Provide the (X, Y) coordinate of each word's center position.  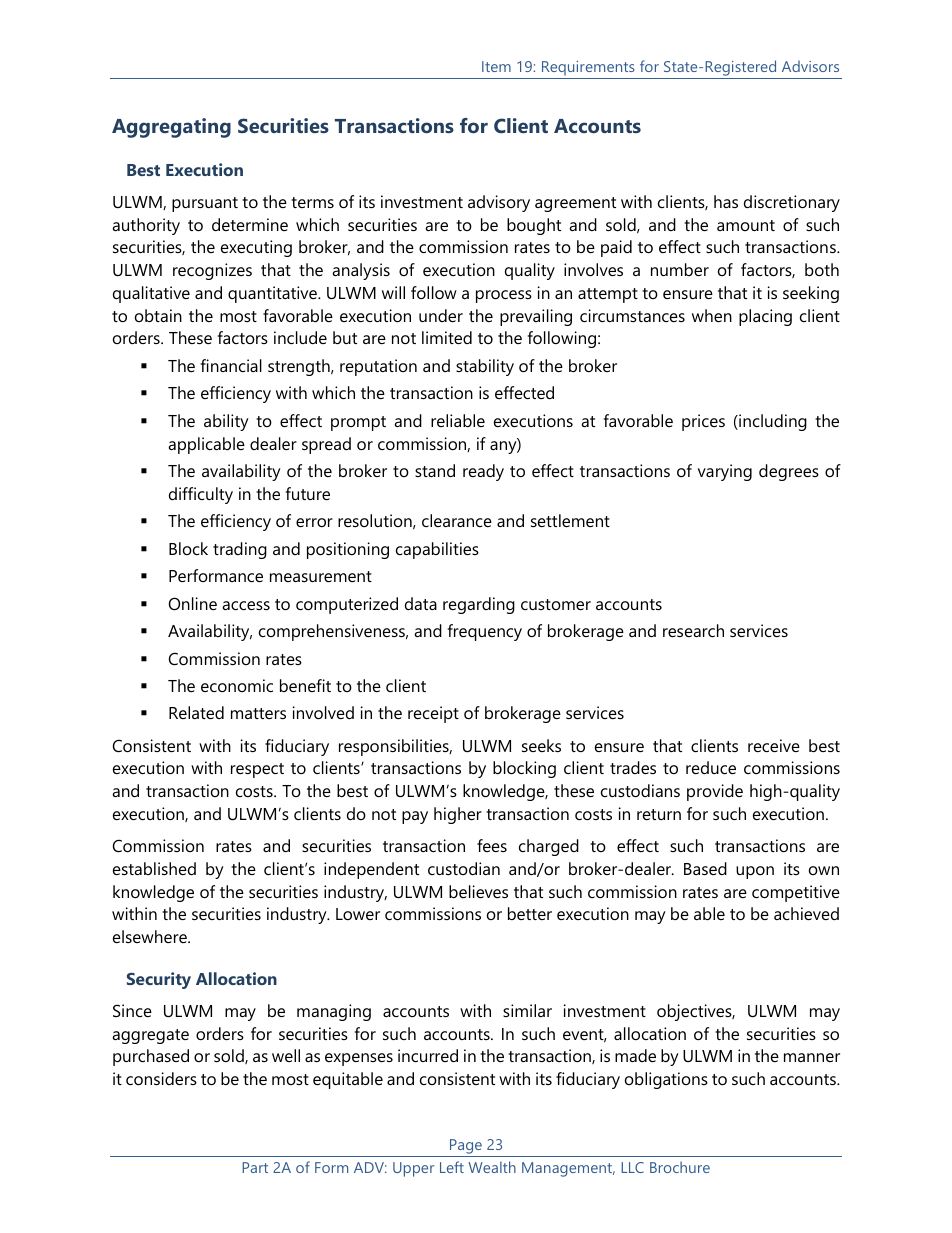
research (693, 630)
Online (193, 603)
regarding (479, 605)
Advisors (810, 66)
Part (255, 1167)
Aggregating (171, 128)
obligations (666, 1080)
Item (496, 66)
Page (466, 1146)
